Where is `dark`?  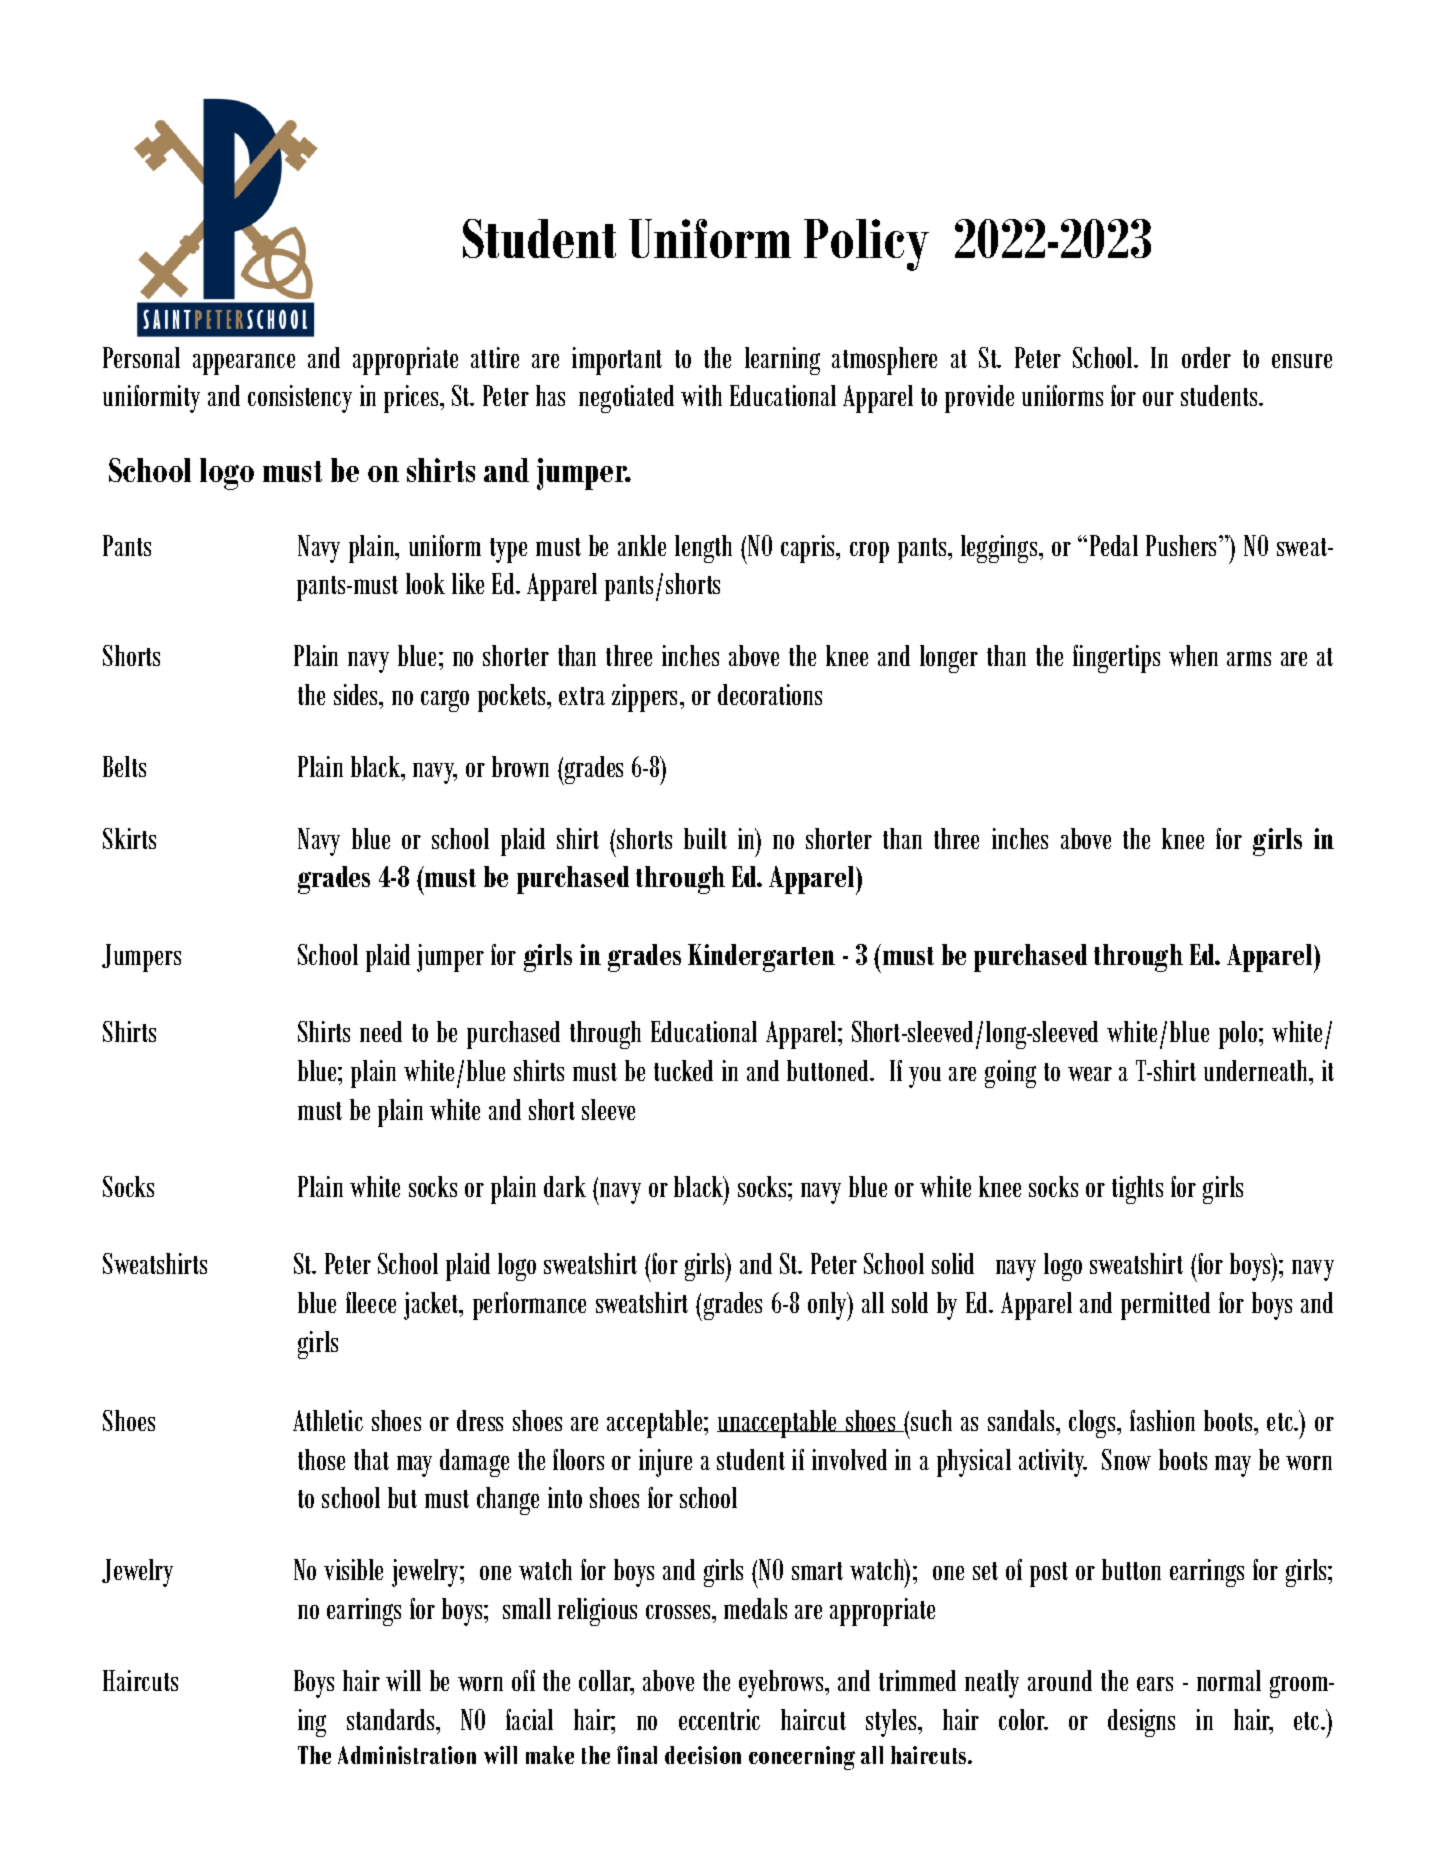
dark is located at coordinates (565, 1186).
